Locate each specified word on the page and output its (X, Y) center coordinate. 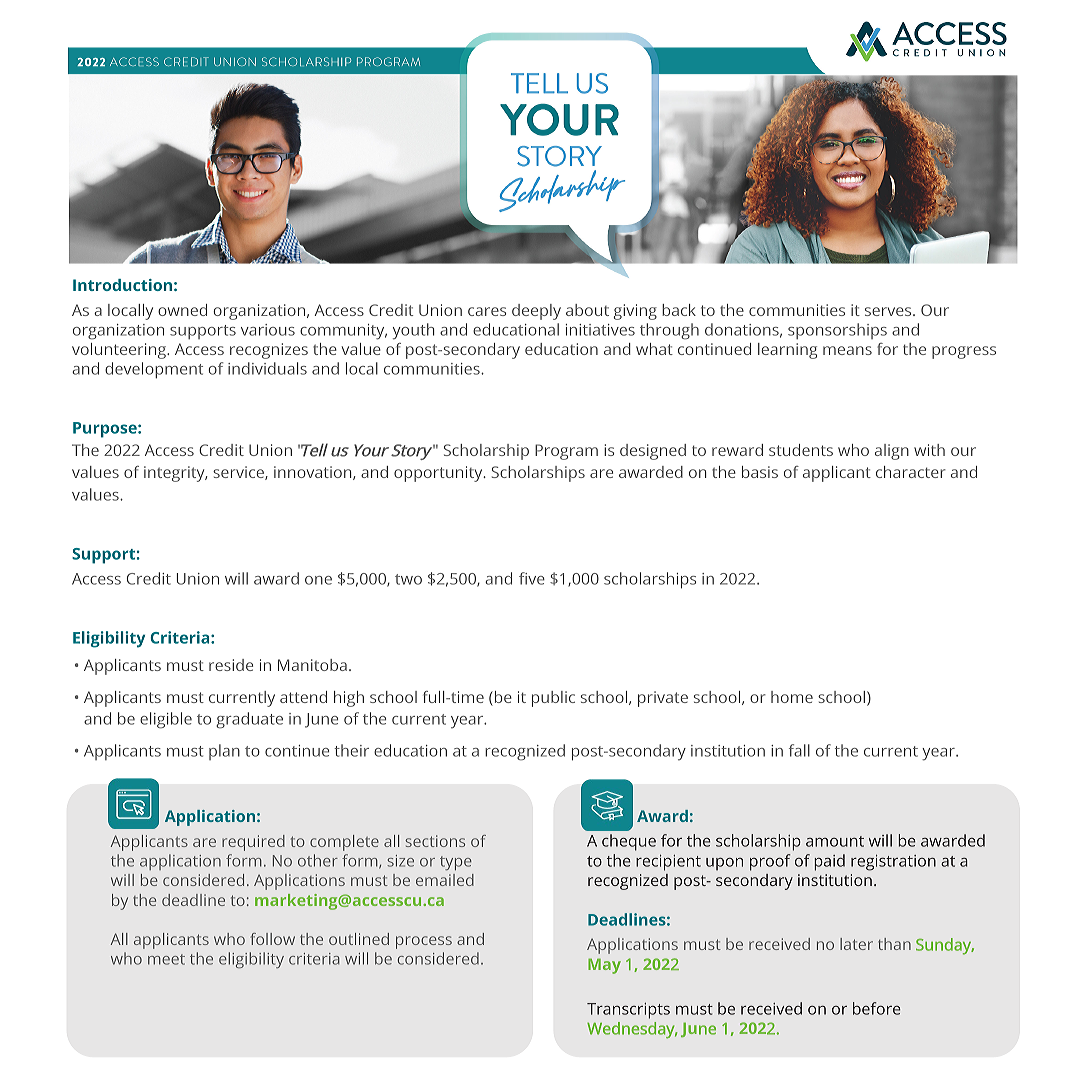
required (253, 843)
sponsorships (837, 331)
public (553, 699)
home (792, 697)
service (239, 473)
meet (166, 959)
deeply (536, 312)
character (911, 472)
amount (835, 841)
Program (566, 452)
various (268, 330)
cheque (629, 842)
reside (231, 665)
